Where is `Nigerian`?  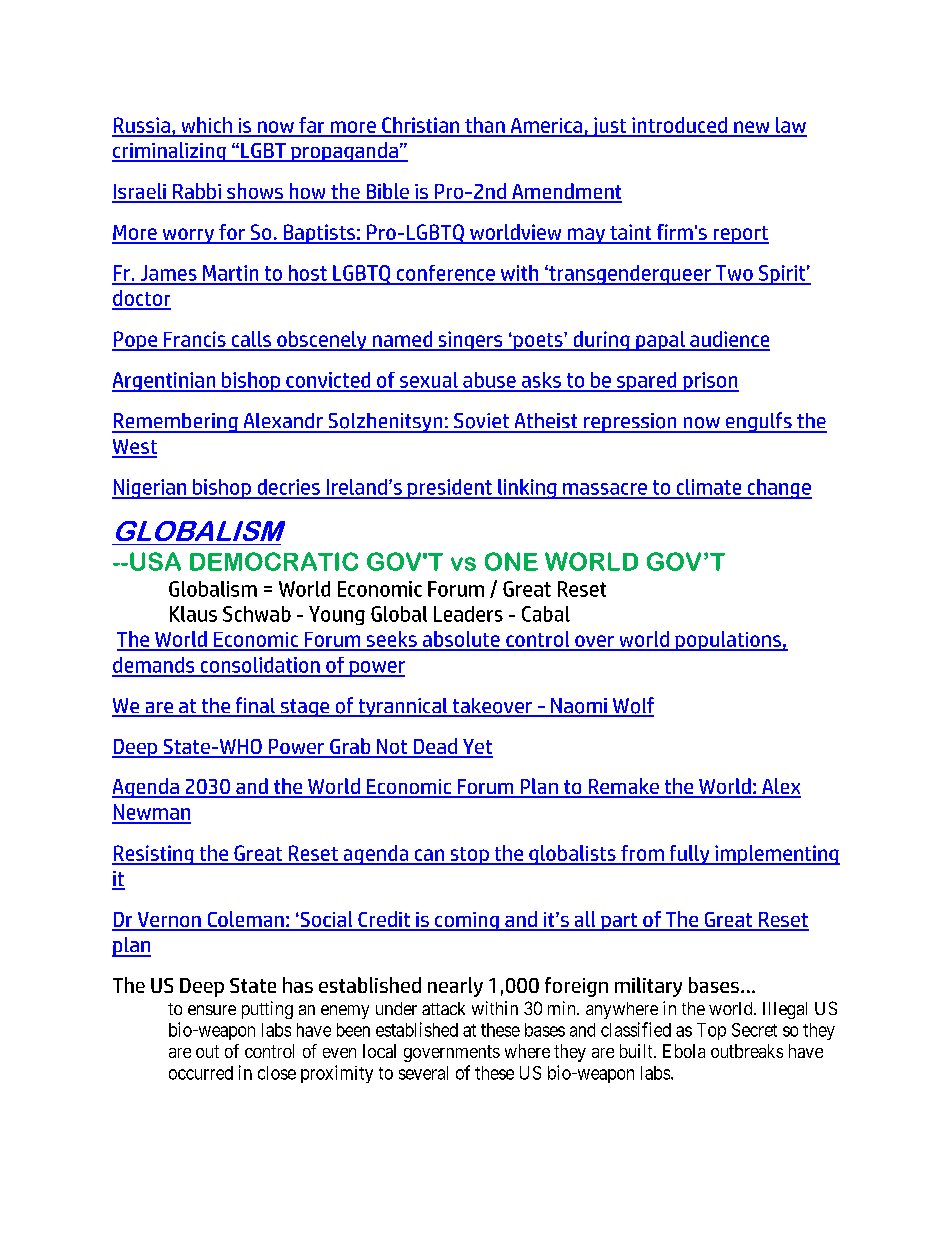 Nigerian is located at coordinates (150, 489).
